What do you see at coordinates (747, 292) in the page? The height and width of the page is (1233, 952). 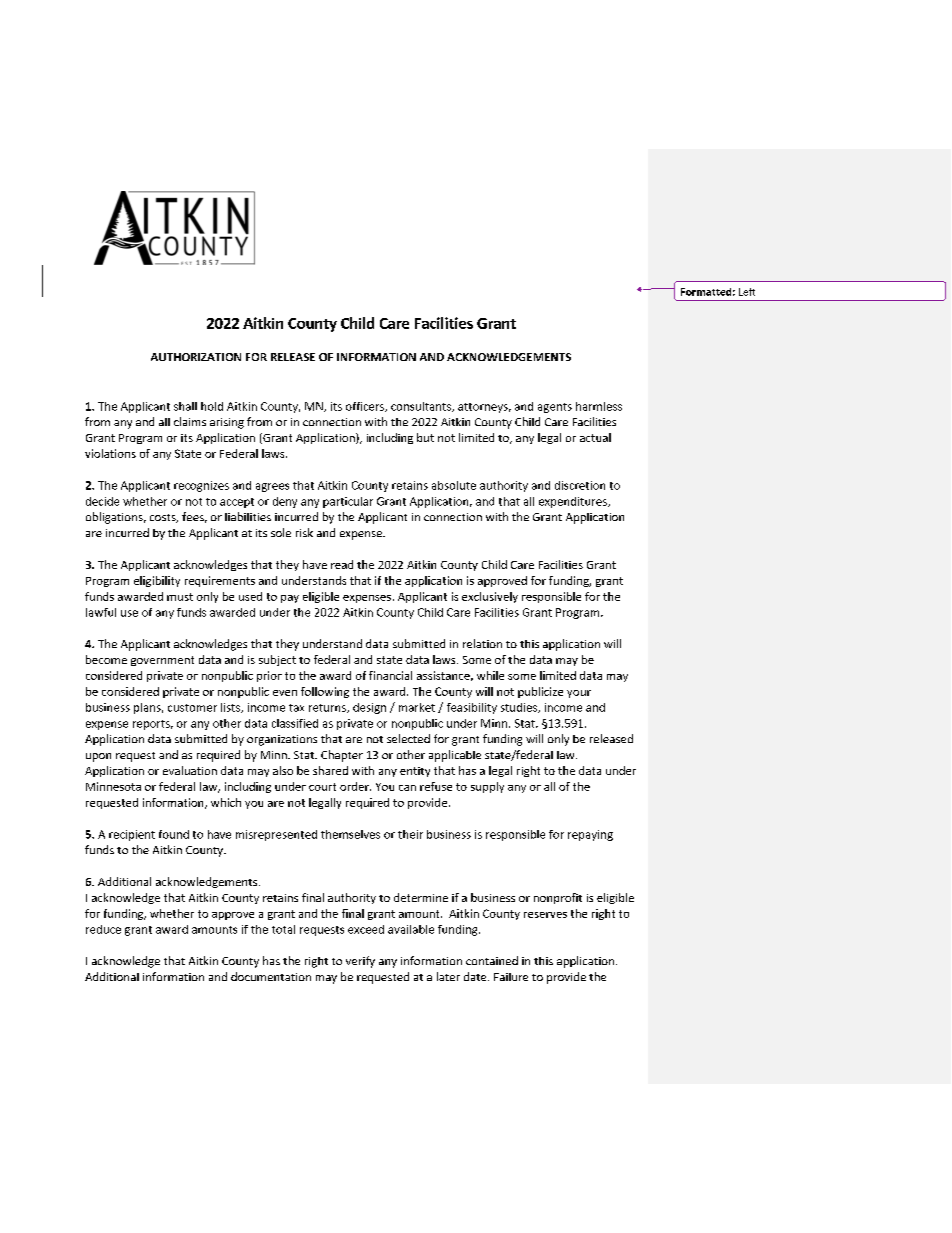 I see `Left` at bounding box center [747, 292].
